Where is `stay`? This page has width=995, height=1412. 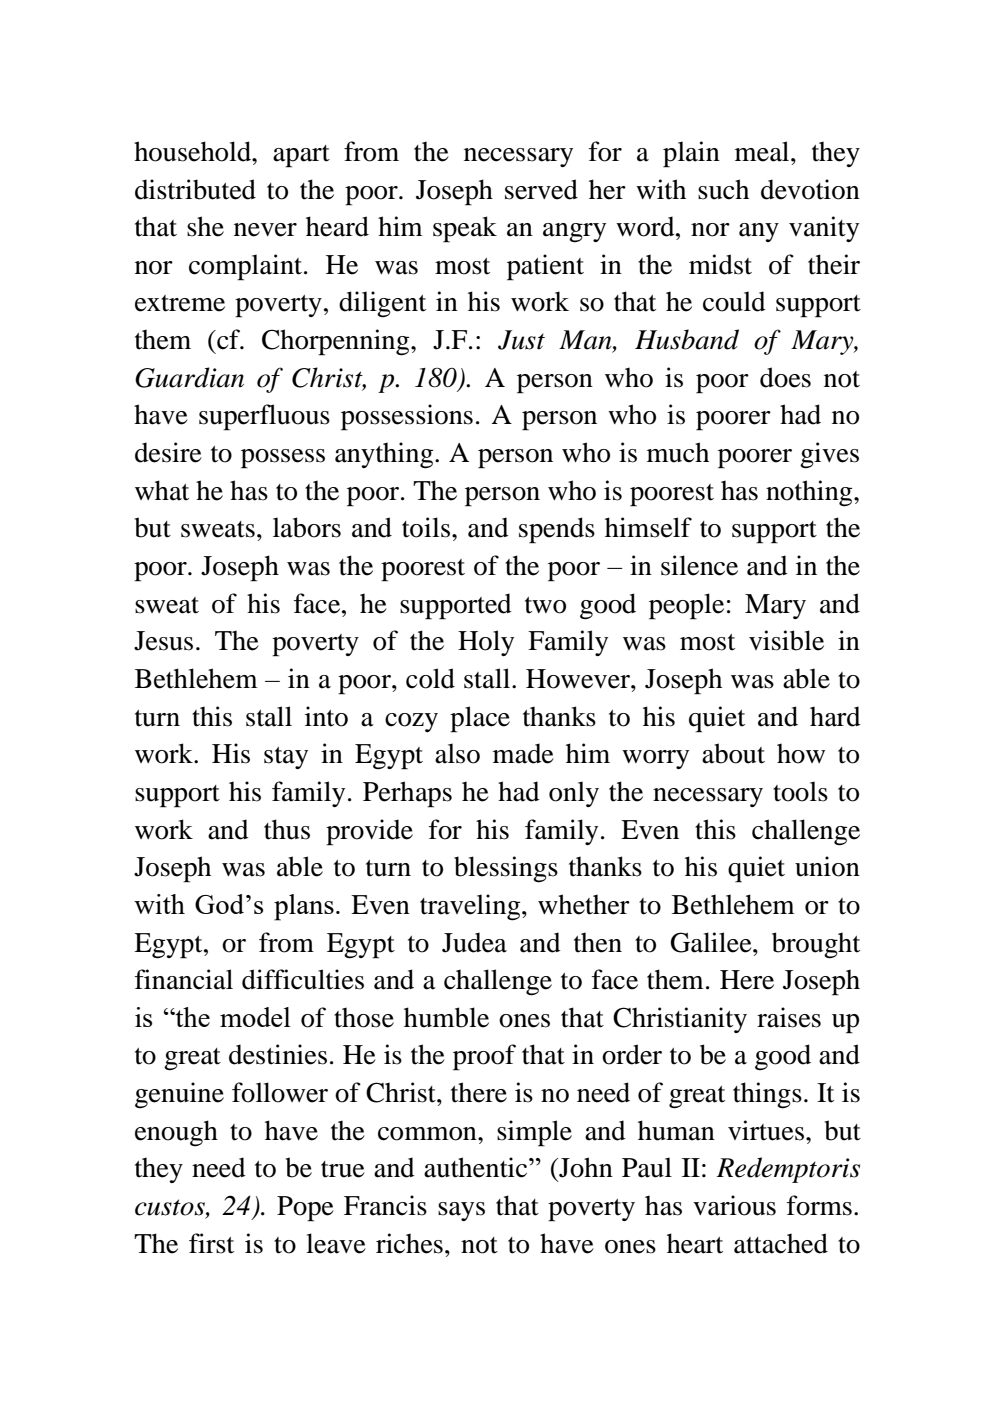
stay is located at coordinates (286, 758).
